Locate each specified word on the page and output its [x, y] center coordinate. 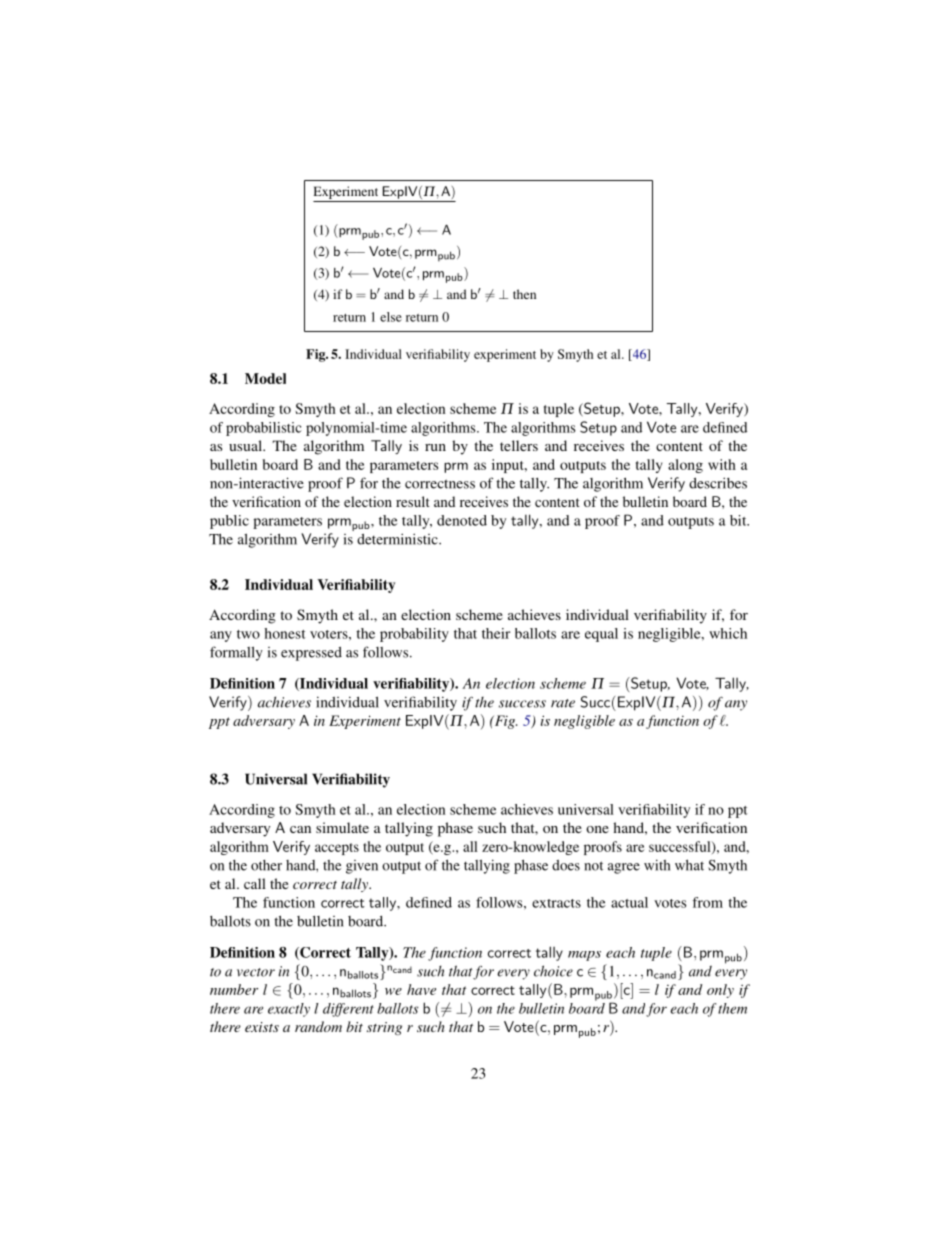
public [229, 522]
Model [265, 378]
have [421, 989]
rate [563, 703]
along [685, 466]
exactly [289, 1010]
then [524, 294]
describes [718, 483]
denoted [462, 520]
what [689, 865]
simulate [342, 827]
